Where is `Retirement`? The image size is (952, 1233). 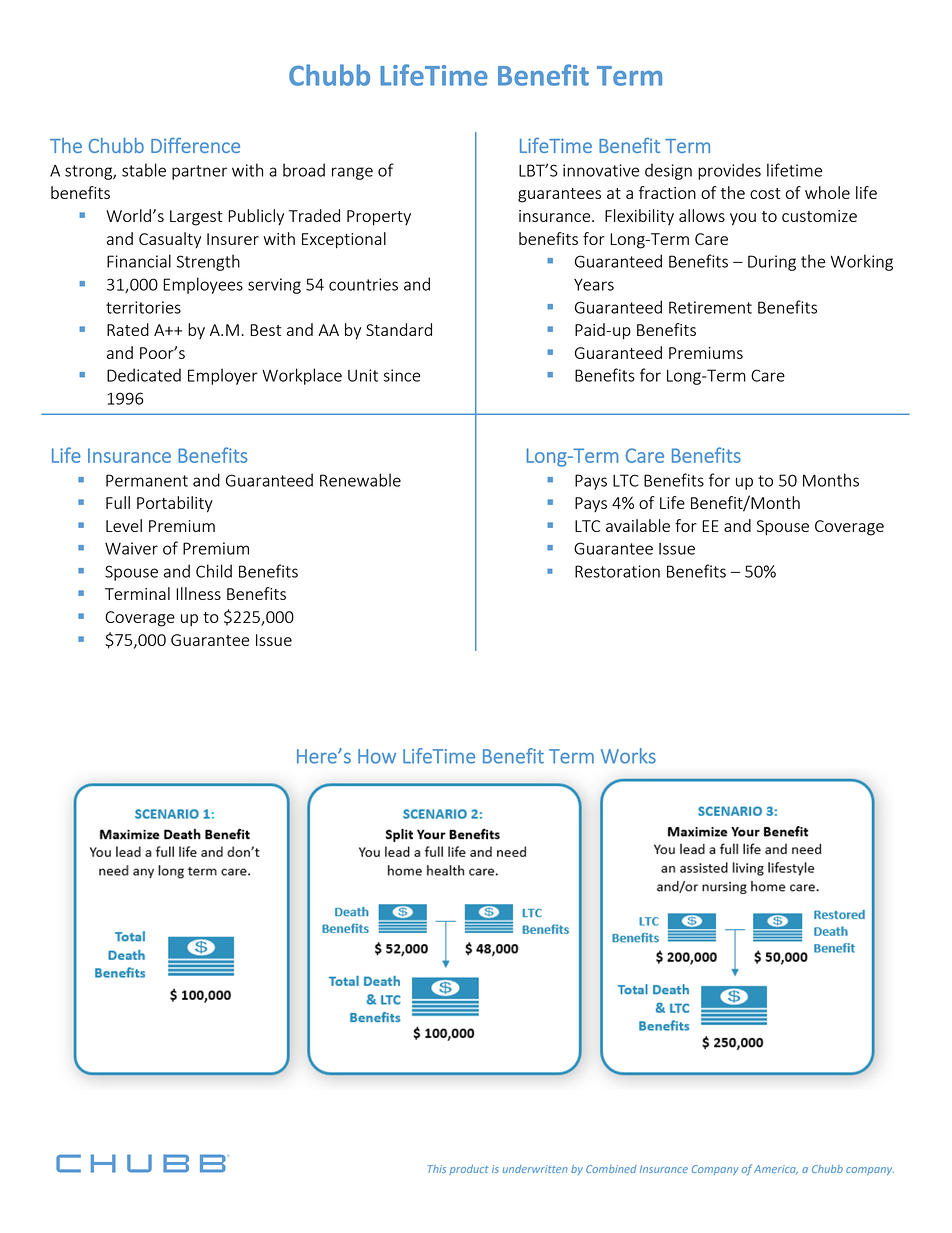
Retirement is located at coordinates (710, 307).
